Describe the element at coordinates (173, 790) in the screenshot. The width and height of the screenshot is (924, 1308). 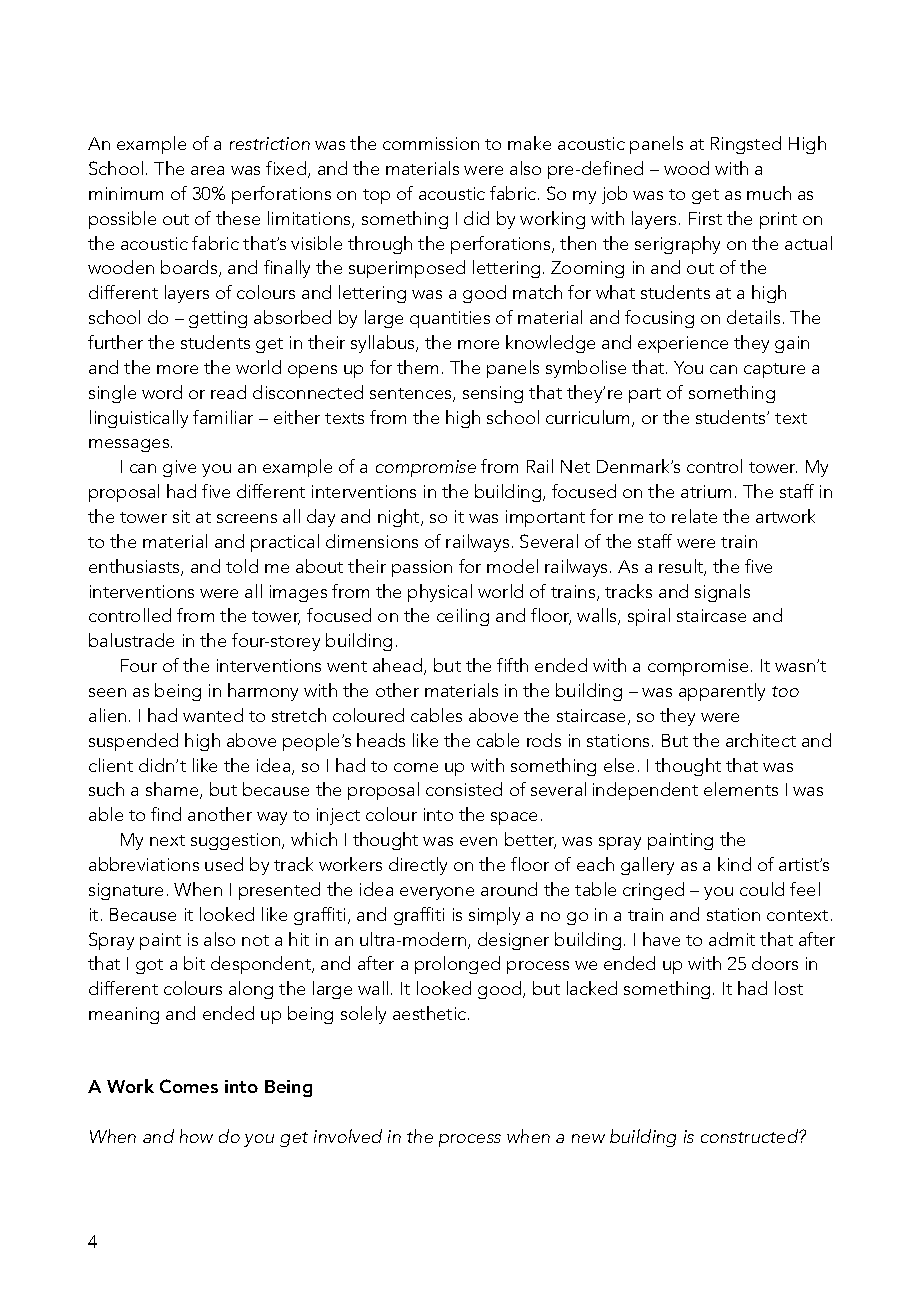
I see `shame` at that location.
